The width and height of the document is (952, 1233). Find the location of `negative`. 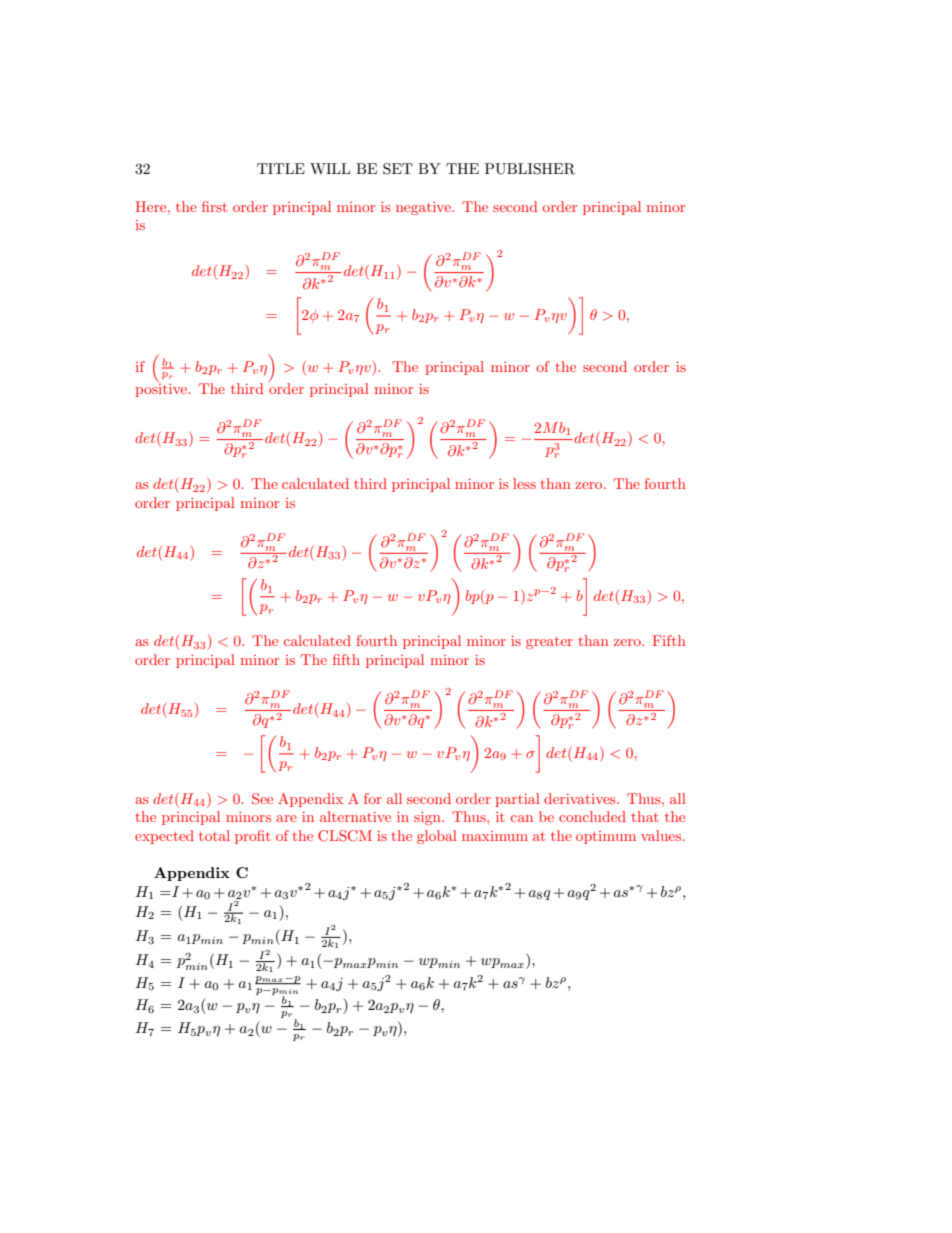

negative is located at coordinates (424, 208).
